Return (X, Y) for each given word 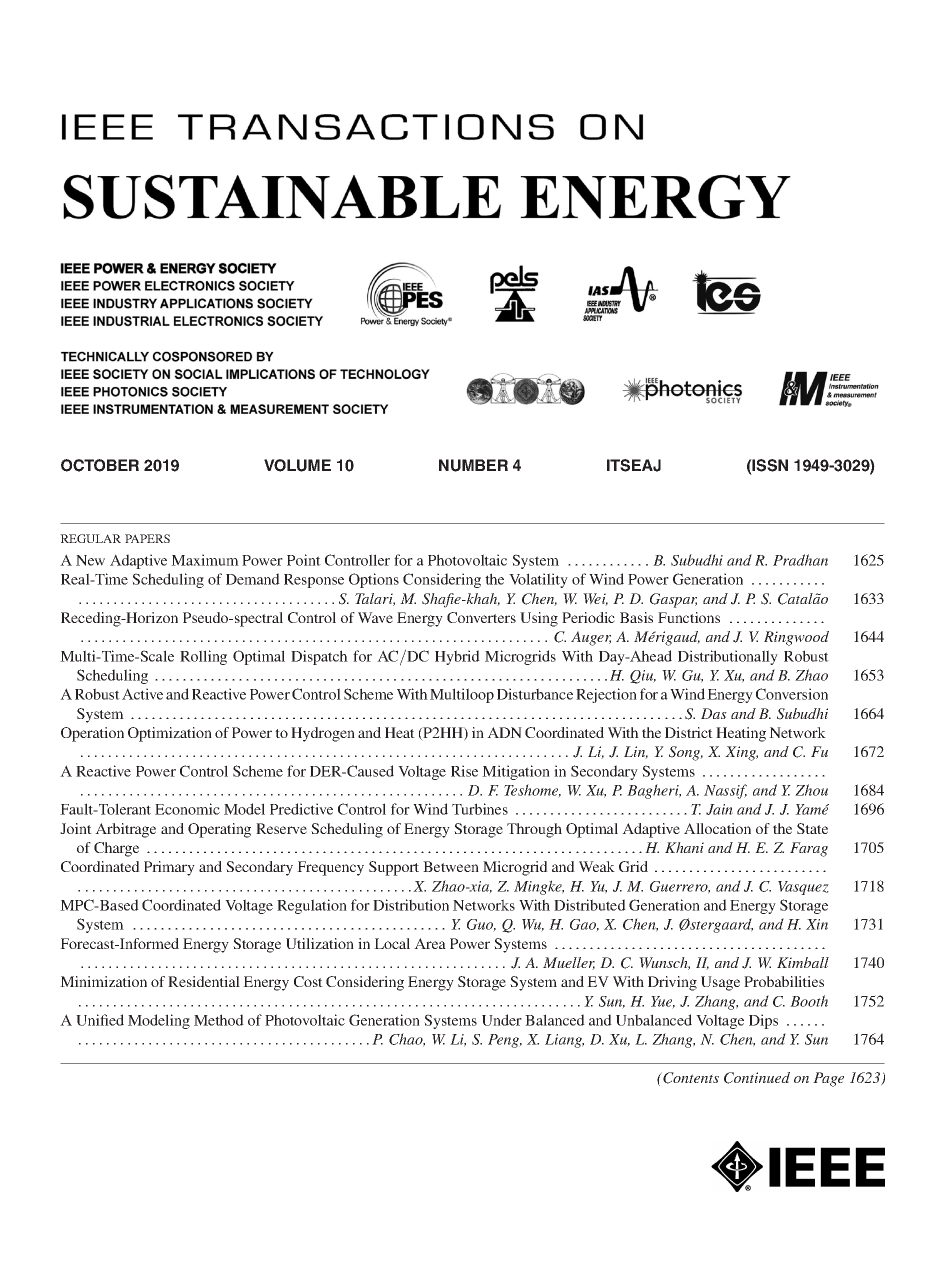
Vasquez (803, 888)
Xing (741, 753)
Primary (169, 868)
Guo (481, 925)
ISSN (769, 465)
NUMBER (473, 465)
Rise (464, 771)
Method (219, 1020)
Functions (689, 617)
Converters (481, 617)
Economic (187, 809)
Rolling (203, 657)
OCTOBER (100, 465)
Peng (505, 1041)
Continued (757, 1078)
